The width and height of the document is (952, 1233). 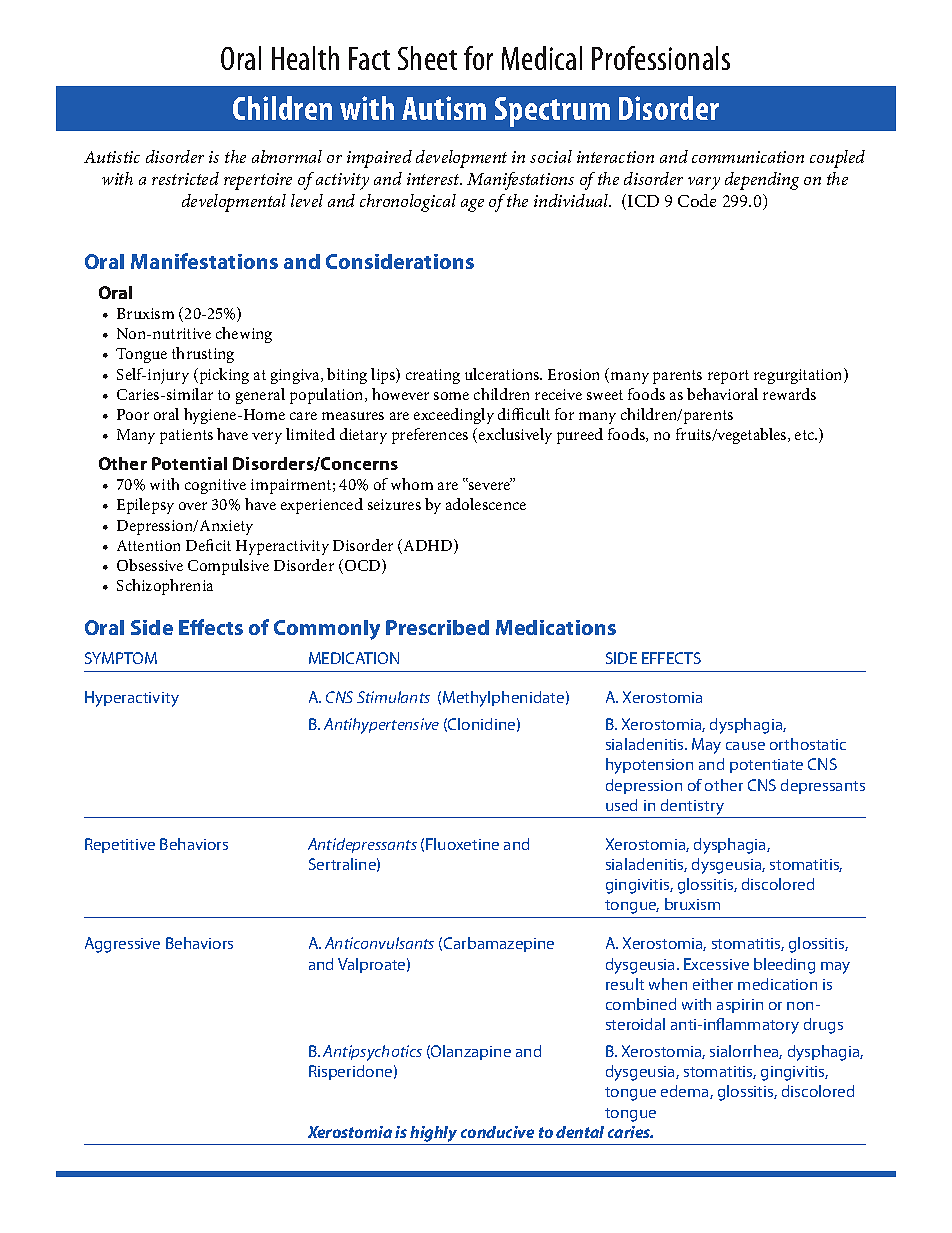 What do you see at coordinates (745, 746) in the document?
I see `cause` at bounding box center [745, 746].
